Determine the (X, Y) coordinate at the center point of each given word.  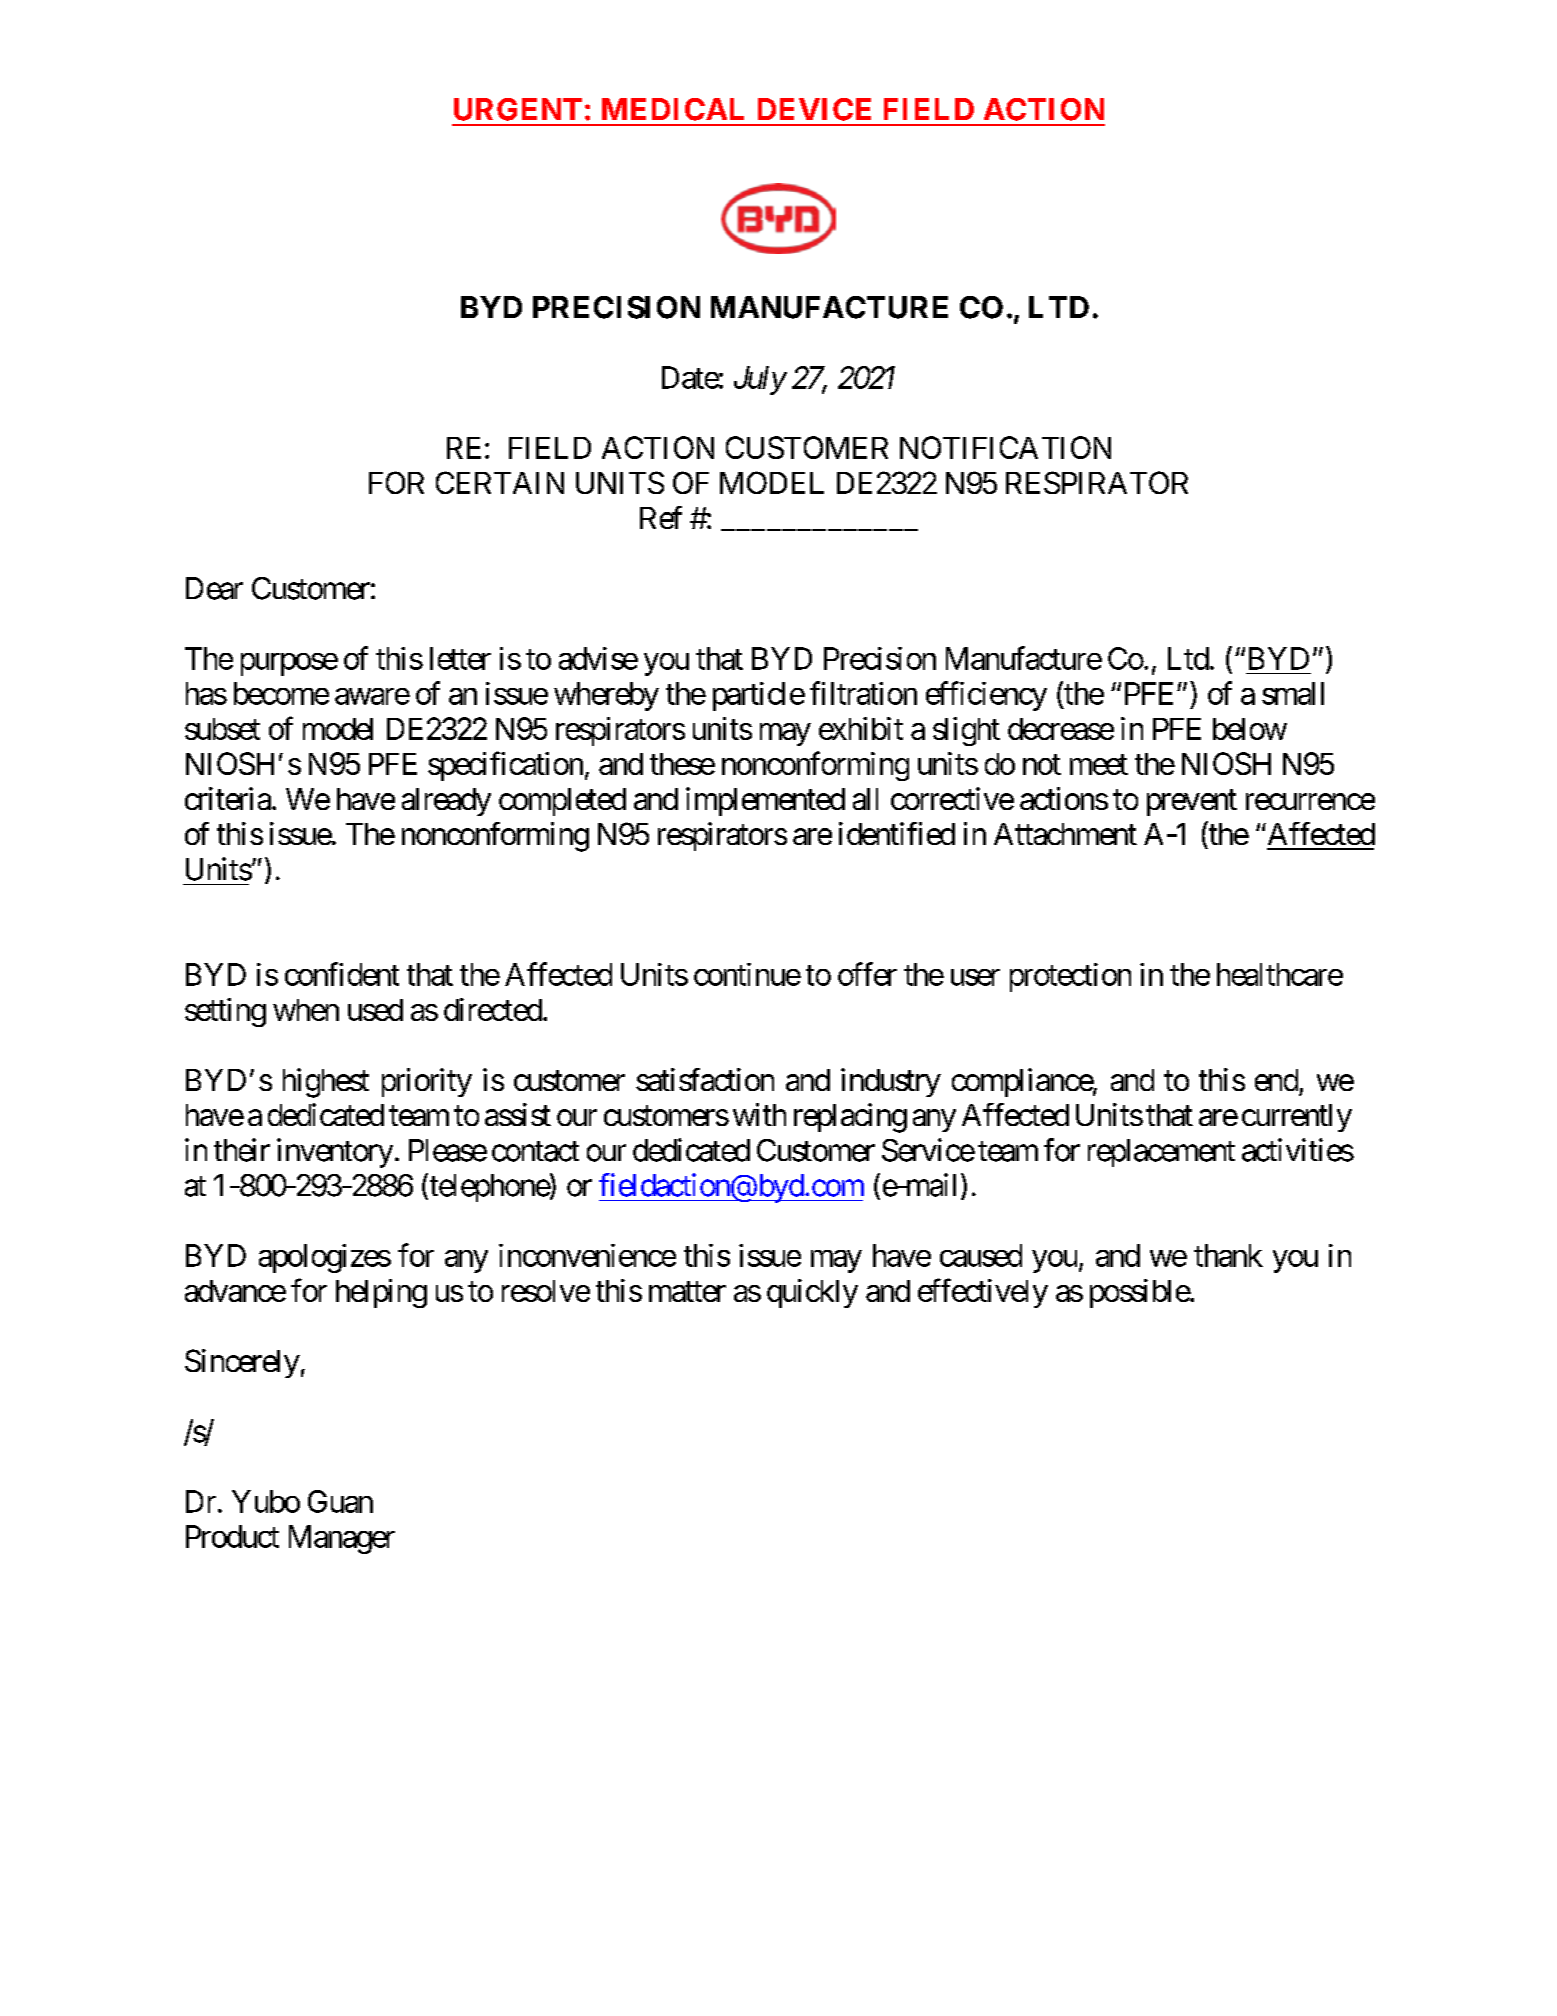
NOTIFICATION (1005, 447)
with (759, 1114)
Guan (340, 1501)
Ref (661, 517)
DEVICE (814, 109)
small (1293, 693)
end (1276, 1080)
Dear (214, 588)
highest (326, 1083)
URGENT (518, 109)
